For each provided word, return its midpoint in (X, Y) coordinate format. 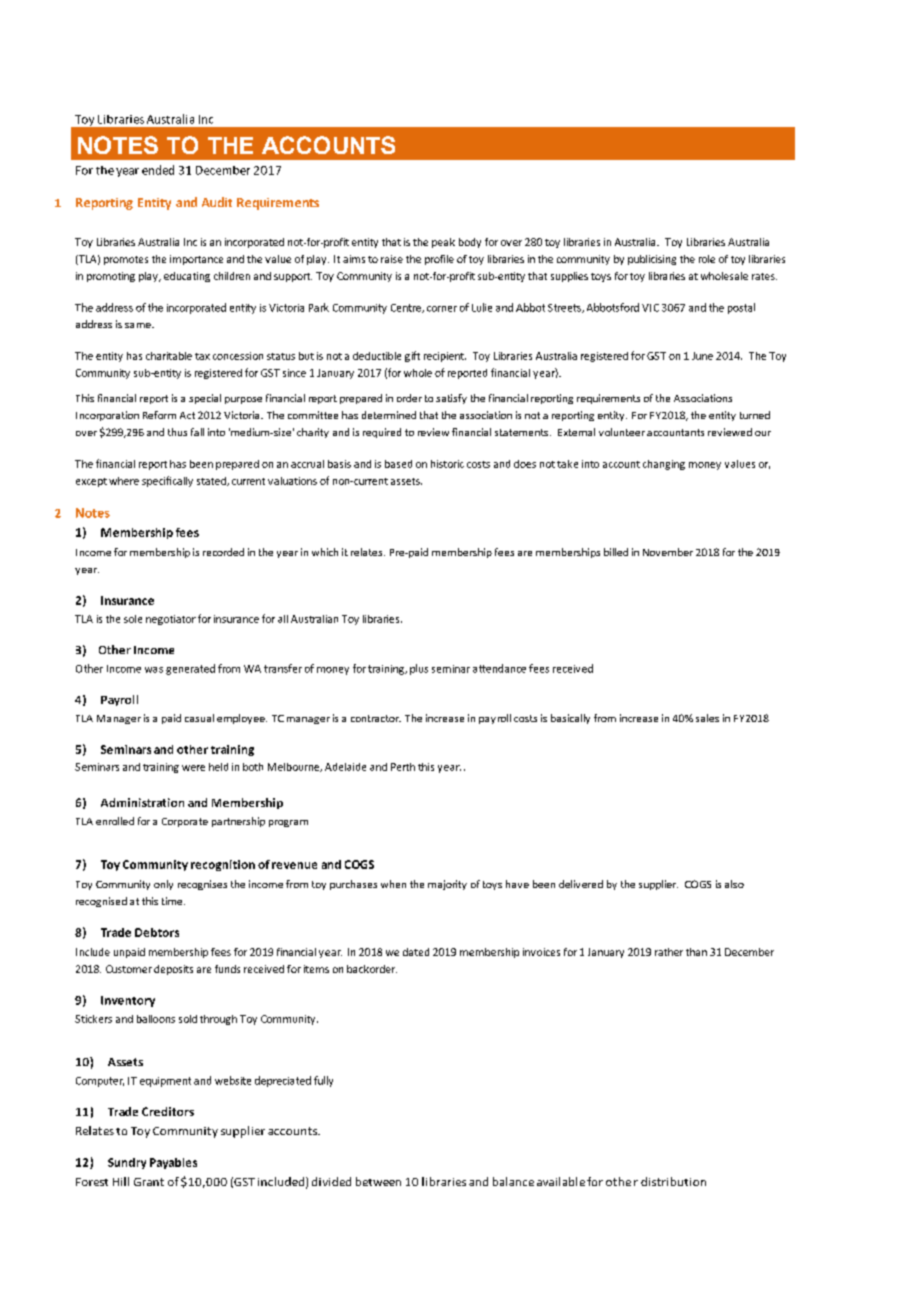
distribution (673, 1181)
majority (447, 885)
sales (707, 718)
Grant (149, 1182)
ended (158, 170)
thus (177, 432)
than (696, 952)
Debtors (157, 932)
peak (443, 243)
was (154, 670)
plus (419, 669)
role (707, 259)
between (378, 1181)
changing (664, 465)
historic (447, 464)
